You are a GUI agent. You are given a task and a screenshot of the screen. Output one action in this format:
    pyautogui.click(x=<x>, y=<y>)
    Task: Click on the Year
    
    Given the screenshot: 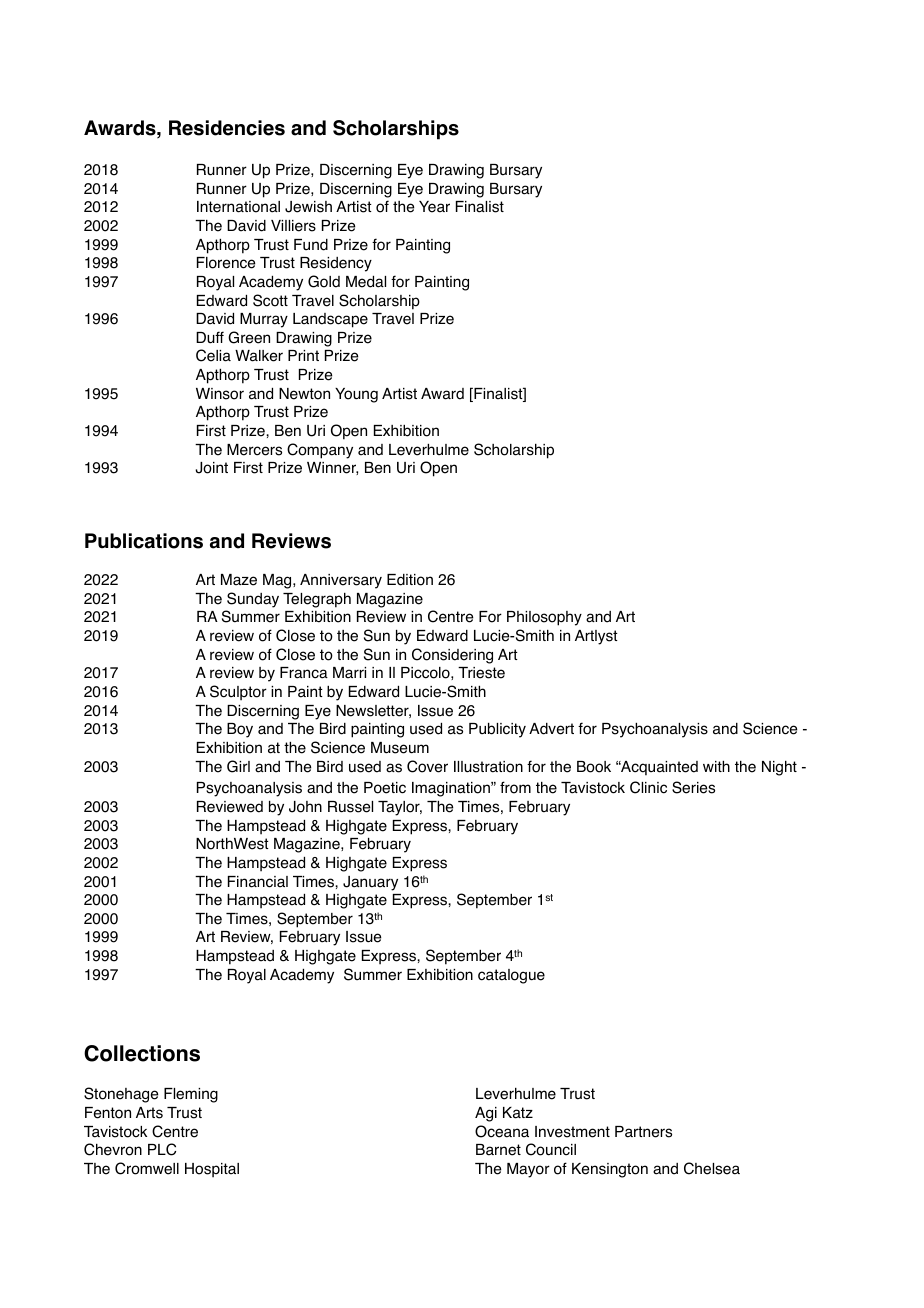 What is the action you would take?
    pyautogui.click(x=434, y=207)
